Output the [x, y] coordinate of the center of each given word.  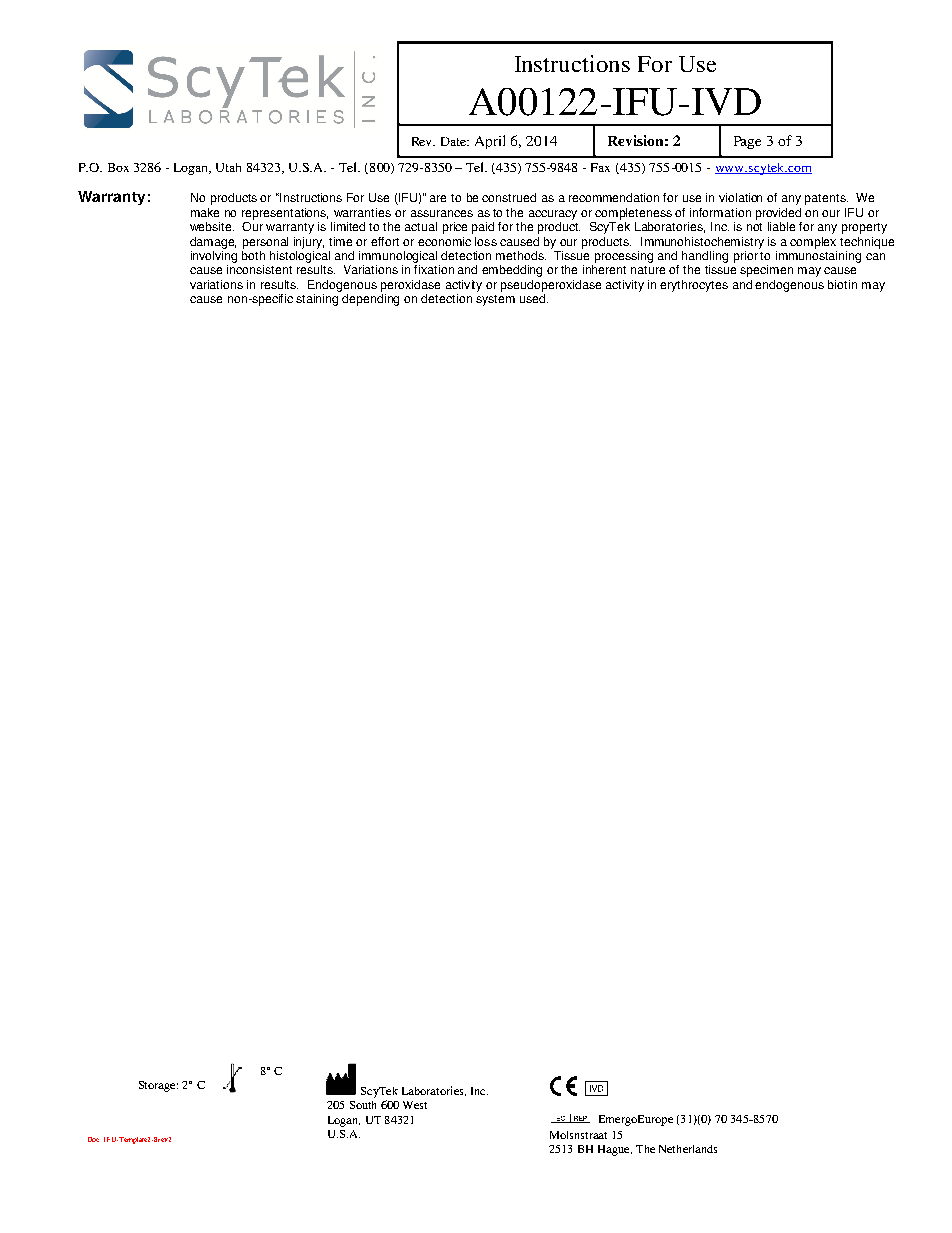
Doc [93, 1139]
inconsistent [259, 269]
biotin [842, 284]
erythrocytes [694, 286]
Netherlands [688, 1149]
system [495, 300]
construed [509, 197]
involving [214, 255]
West [415, 1105]
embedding [512, 271]
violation [740, 197]
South [363, 1105]
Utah [228, 167]
